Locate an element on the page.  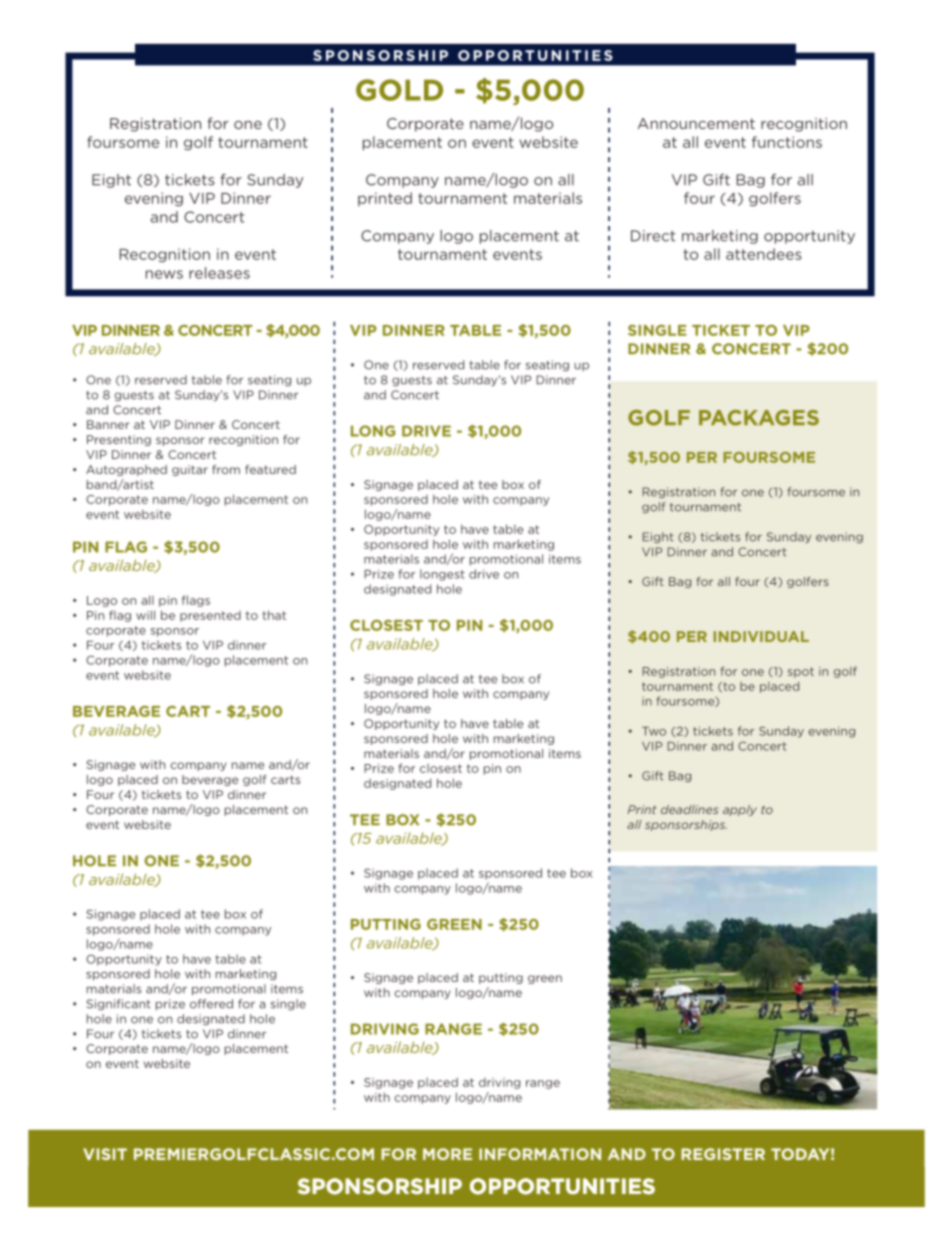
presented is located at coordinates (210, 616).
